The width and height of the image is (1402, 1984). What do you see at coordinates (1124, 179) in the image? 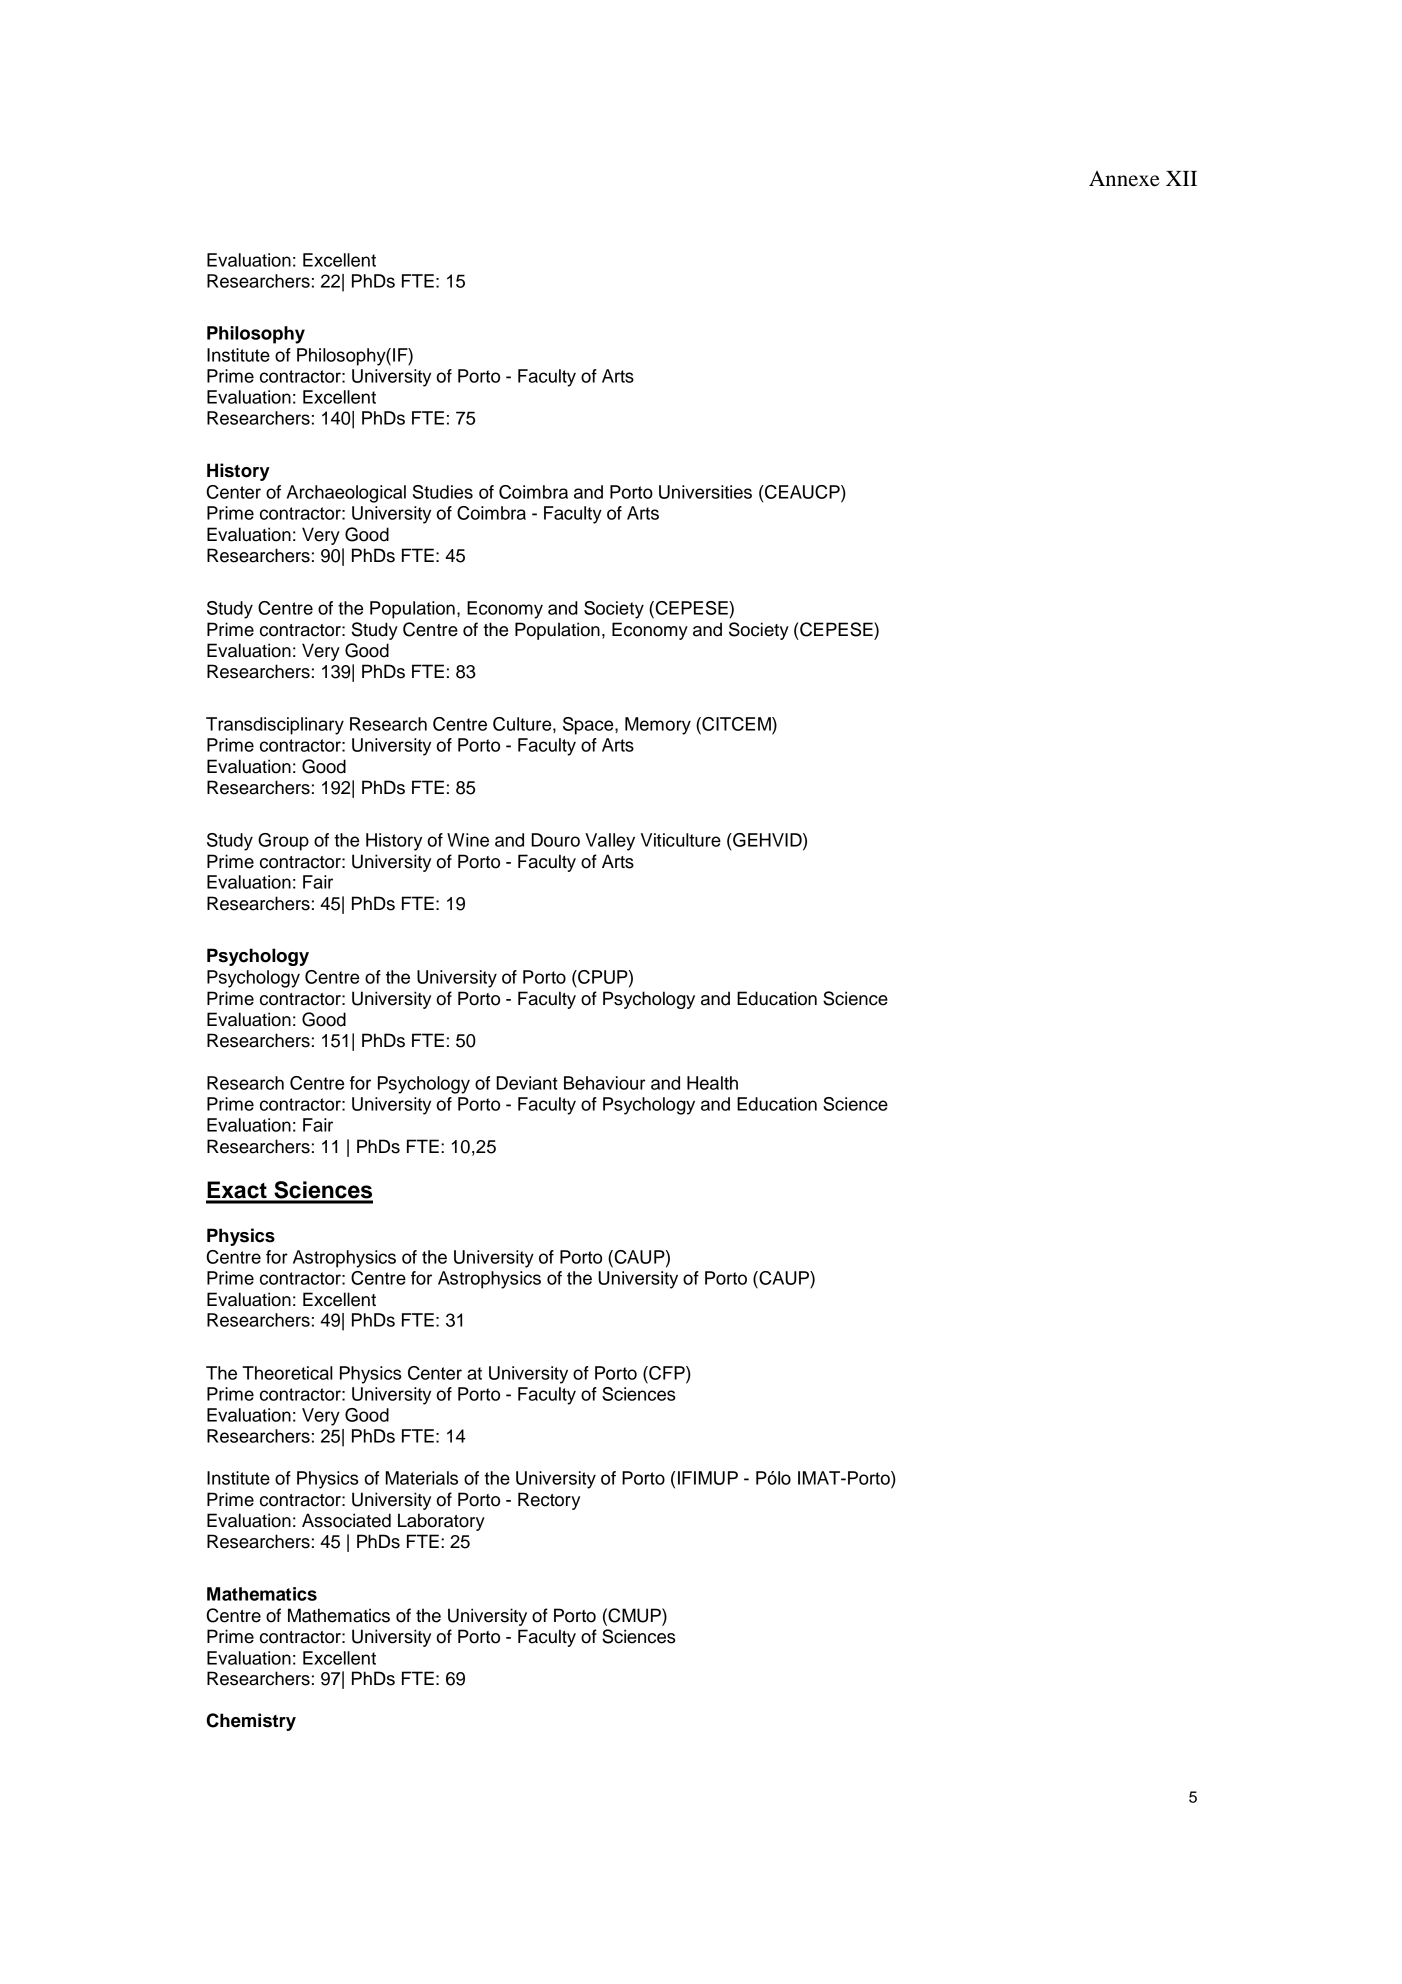
I see `Annexe` at bounding box center [1124, 179].
